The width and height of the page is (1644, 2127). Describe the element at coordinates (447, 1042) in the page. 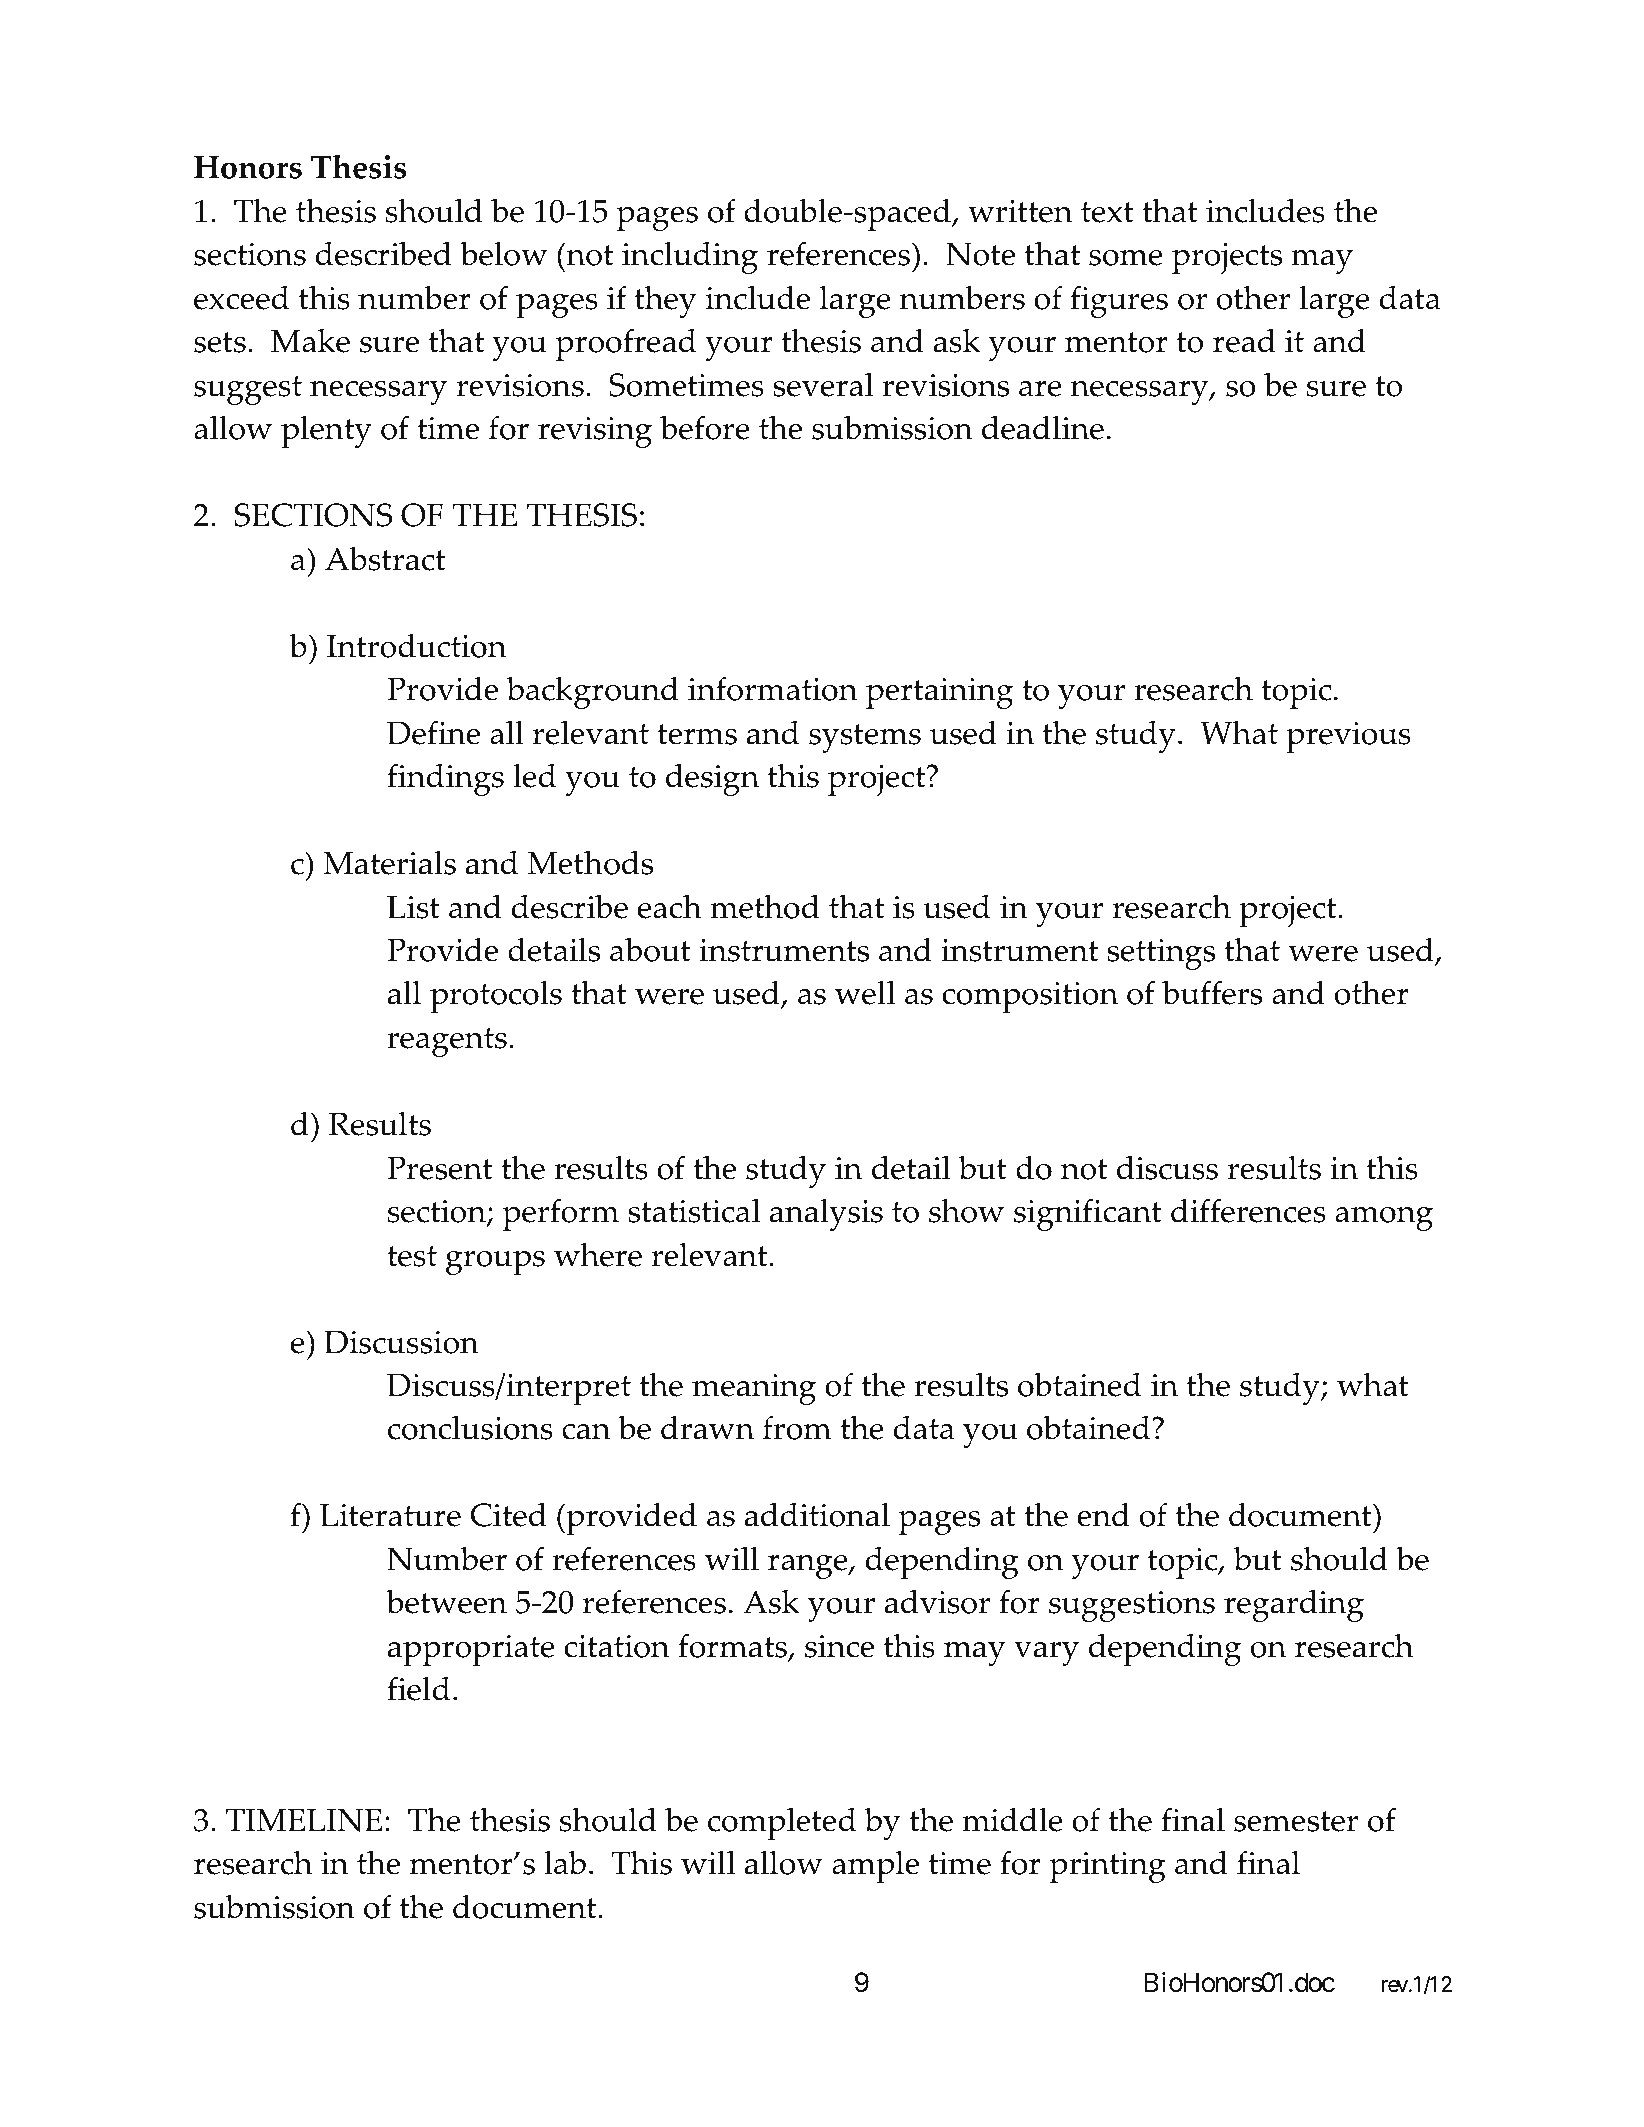

I see `reagents` at that location.
